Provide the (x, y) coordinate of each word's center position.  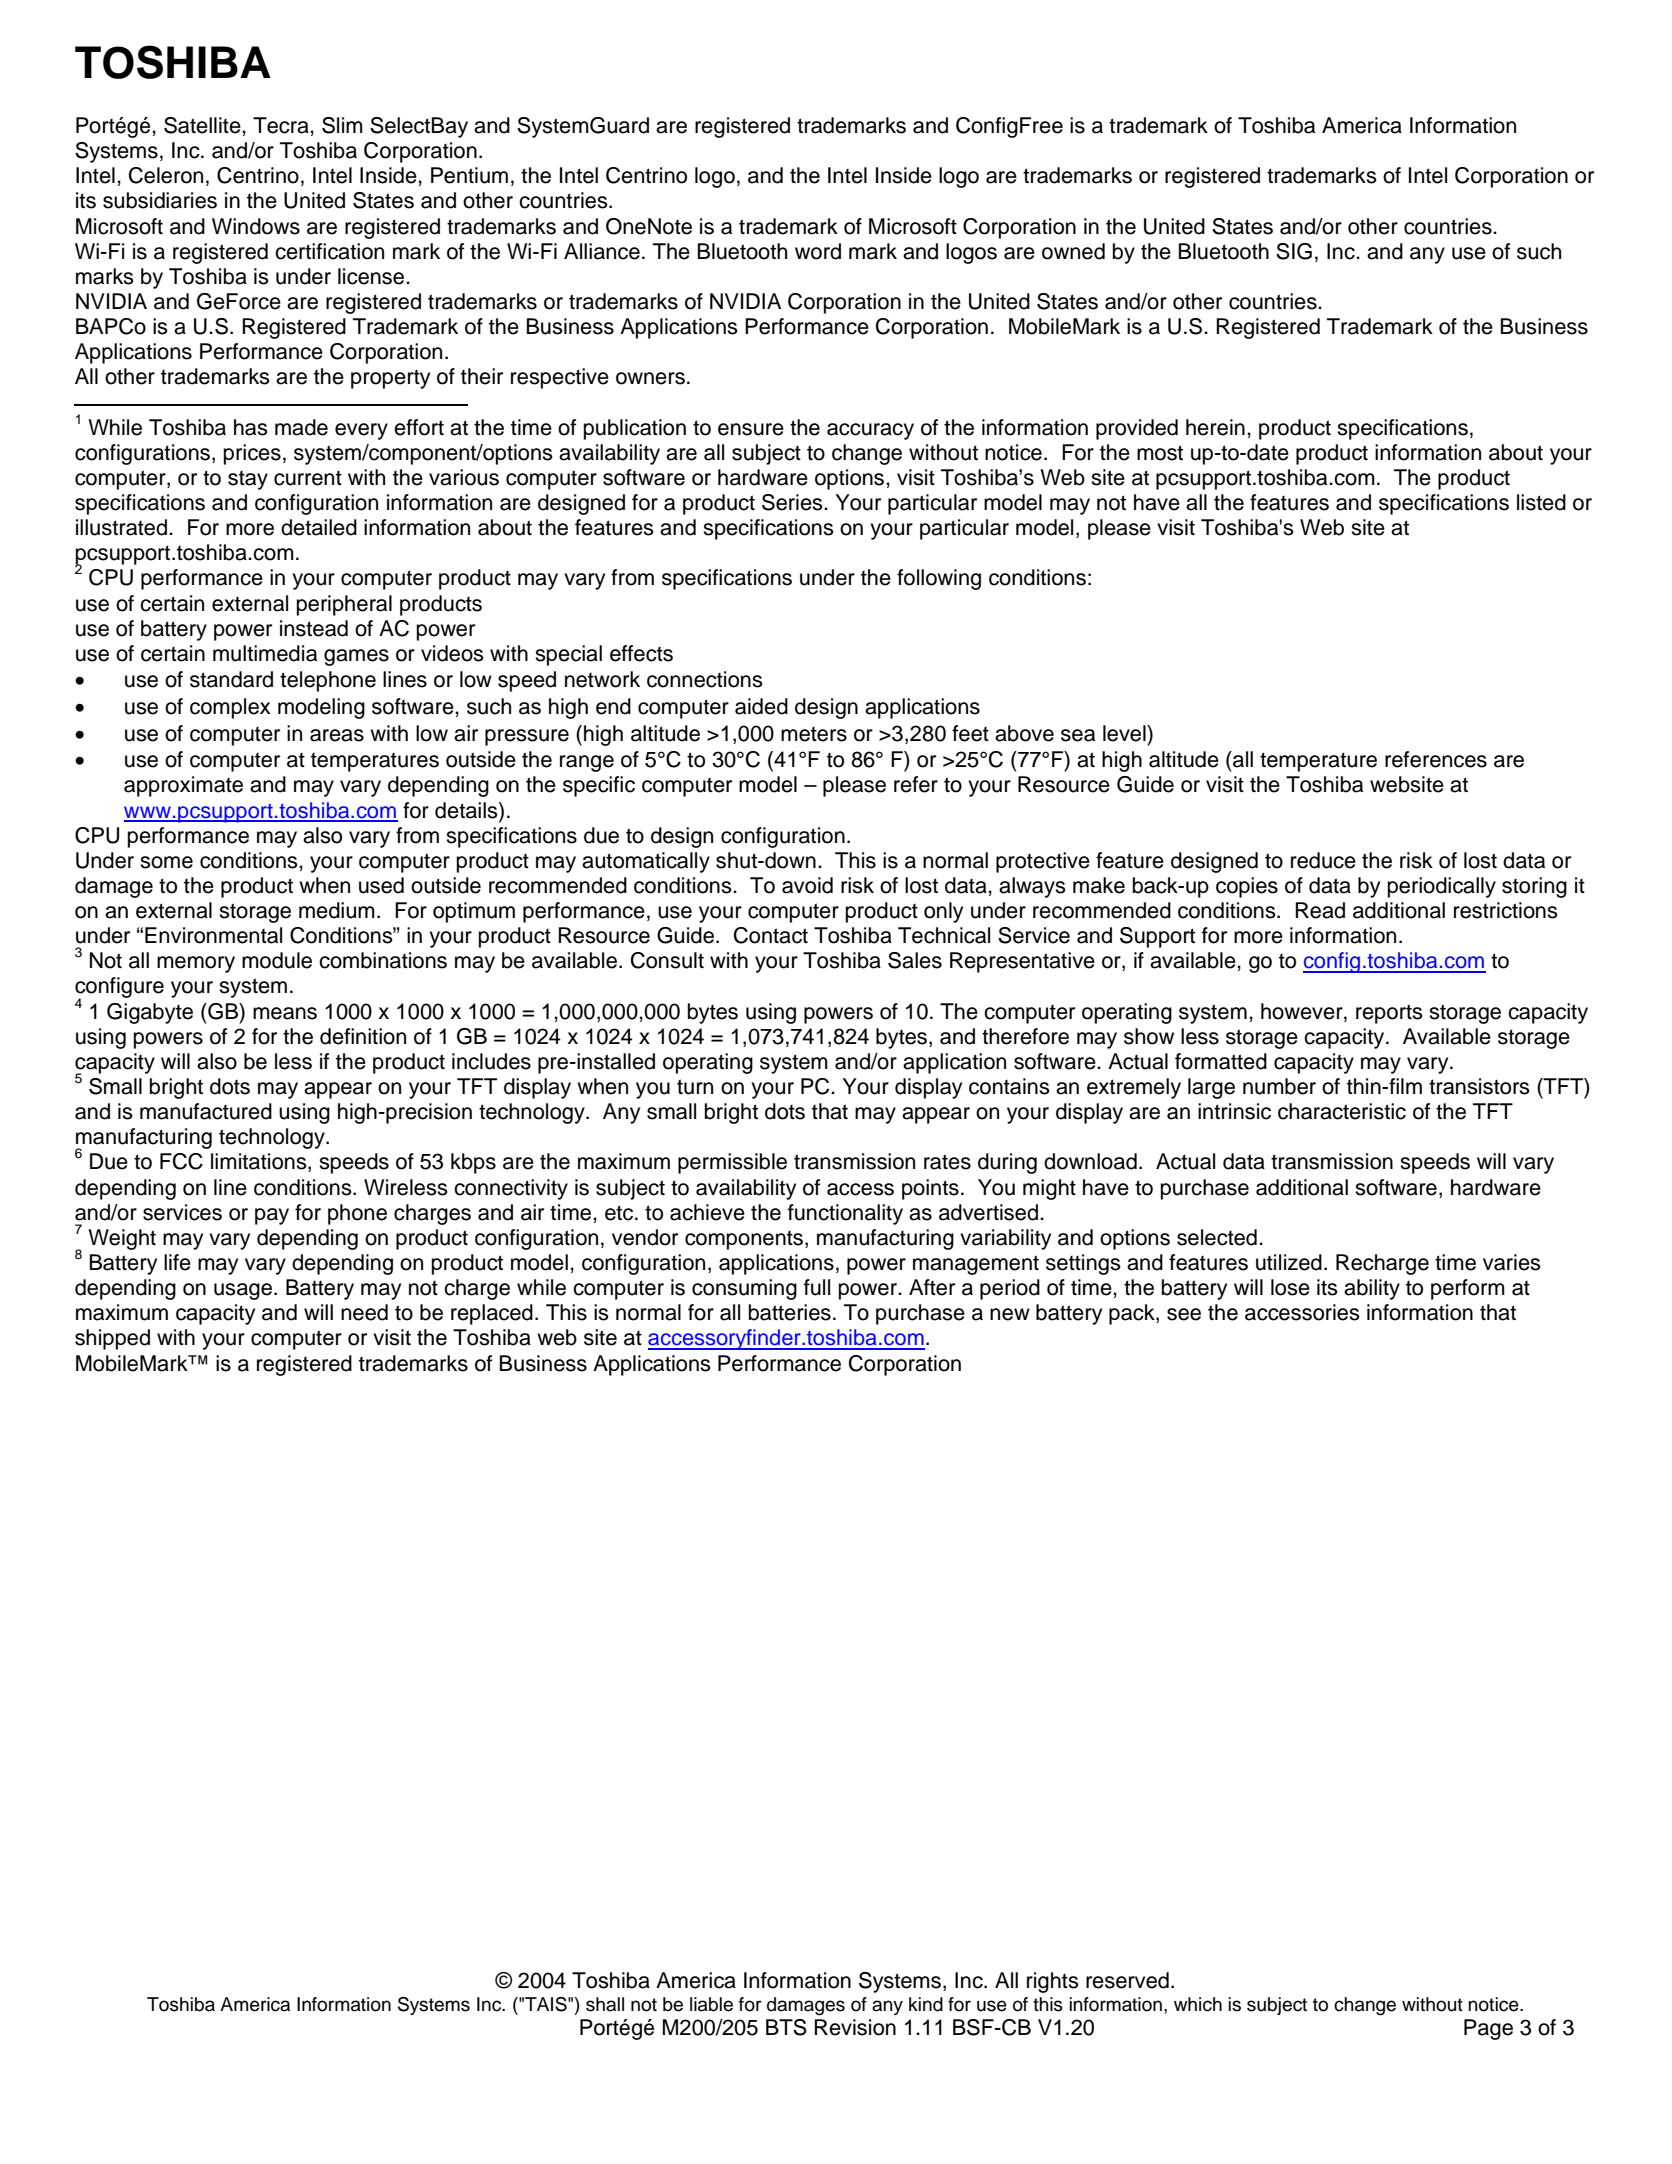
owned (1073, 251)
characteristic (1342, 1111)
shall (605, 2004)
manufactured (206, 1111)
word (818, 251)
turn (695, 1087)
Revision (855, 2027)
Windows (256, 226)
